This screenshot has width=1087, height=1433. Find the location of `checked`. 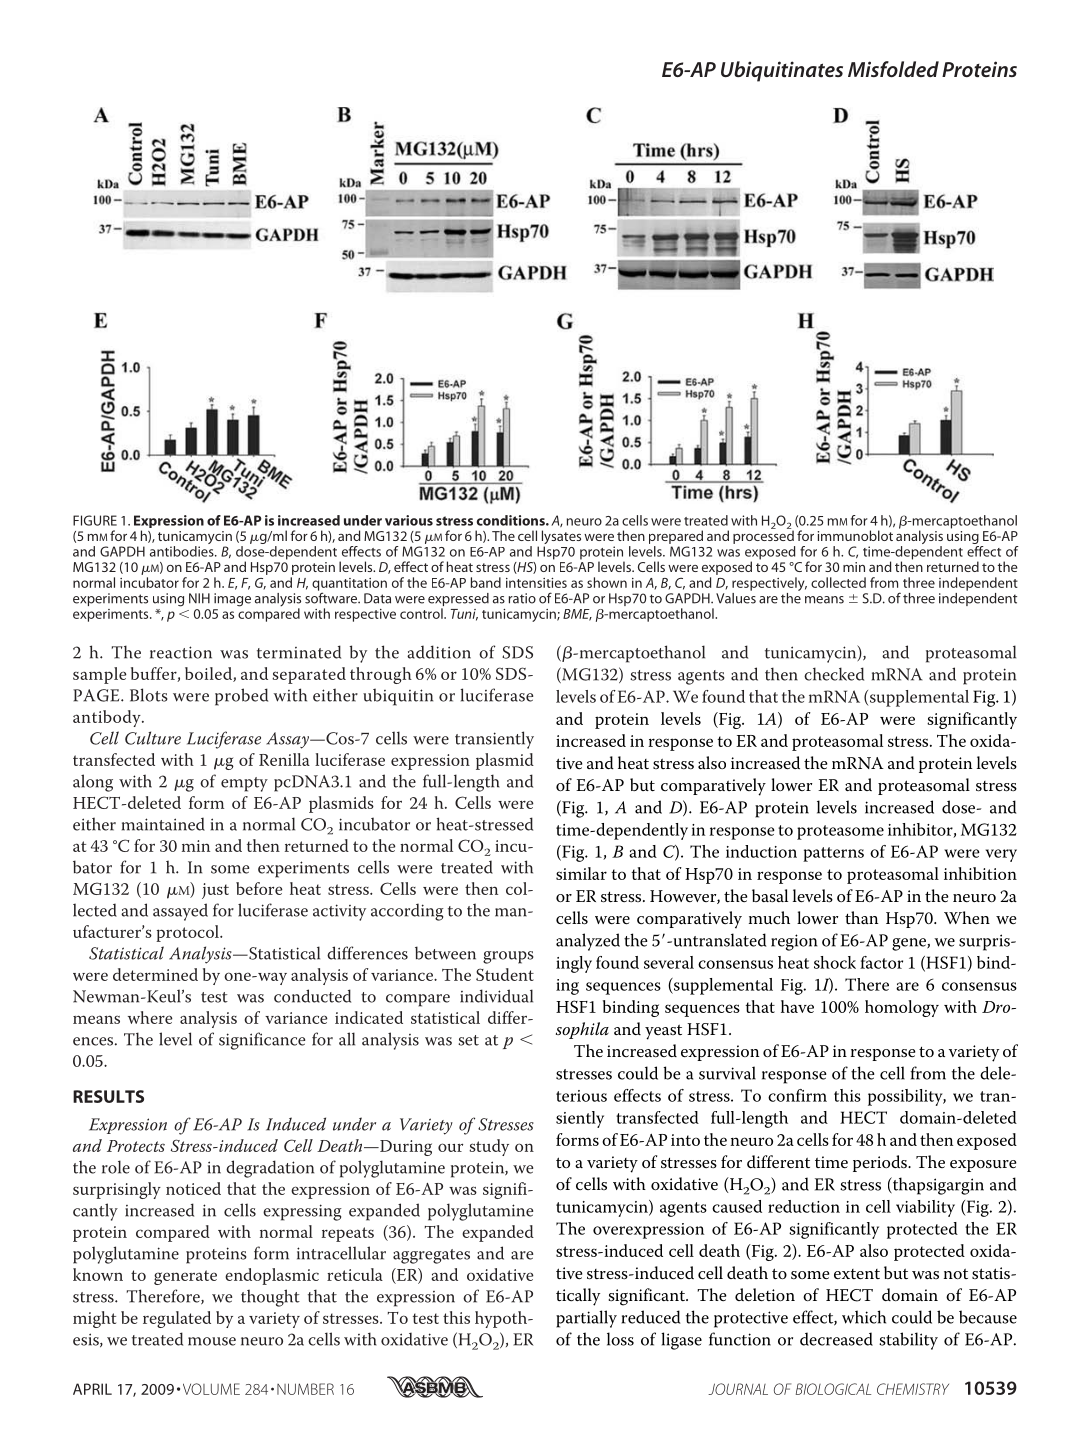

checked is located at coordinates (834, 674).
